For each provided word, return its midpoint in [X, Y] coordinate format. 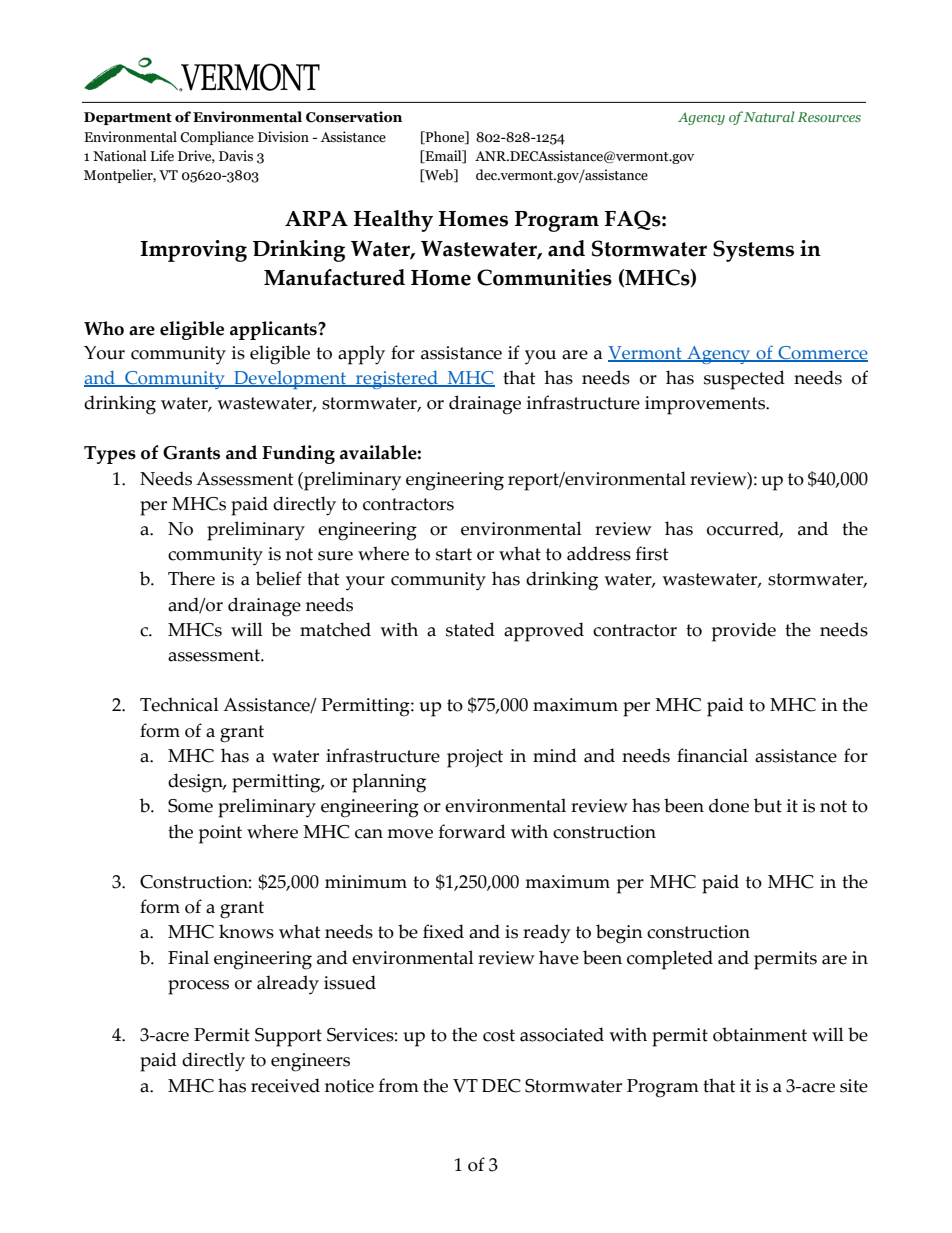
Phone [445, 137]
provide [744, 632]
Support [288, 1037]
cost [499, 1035]
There [191, 578]
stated [470, 629]
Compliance [217, 138]
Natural [769, 116]
